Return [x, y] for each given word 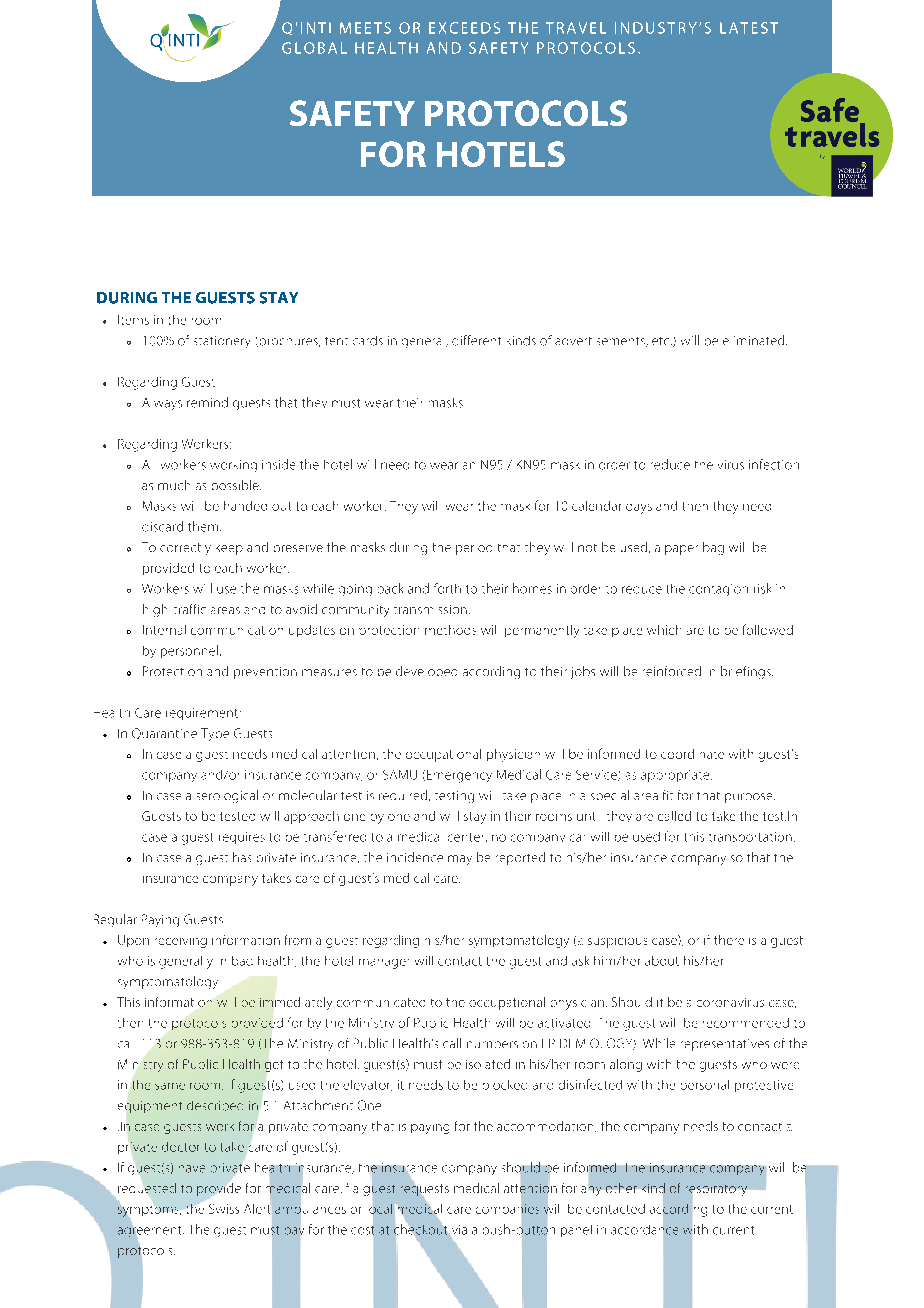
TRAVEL [576, 28]
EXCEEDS [464, 28]
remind [207, 402]
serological [227, 796]
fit [668, 795]
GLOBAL [314, 48]
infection [774, 464]
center [467, 837]
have [192, 1169]
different [476, 340]
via [458, 1231]
